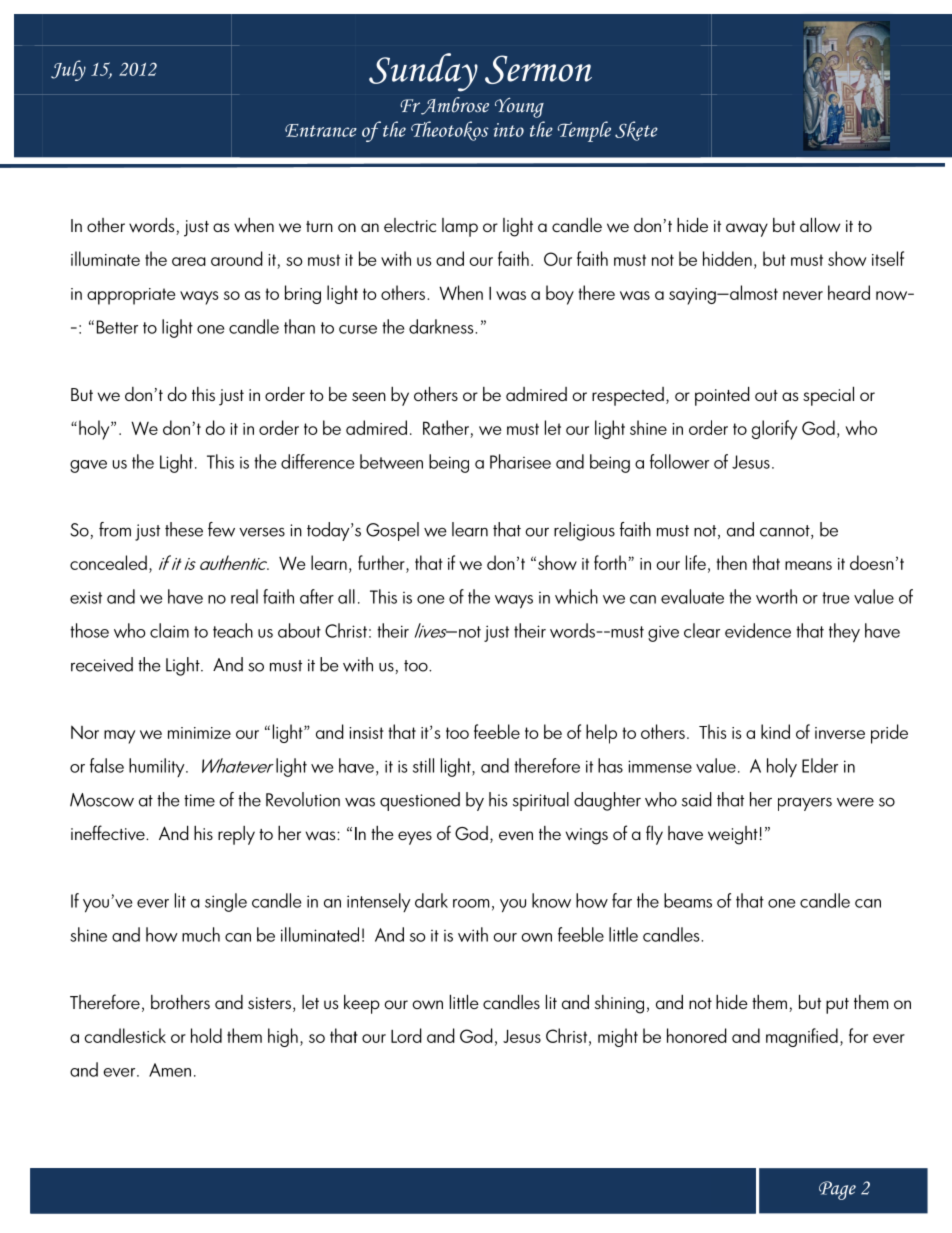  I want to click on area, so click(189, 261).
